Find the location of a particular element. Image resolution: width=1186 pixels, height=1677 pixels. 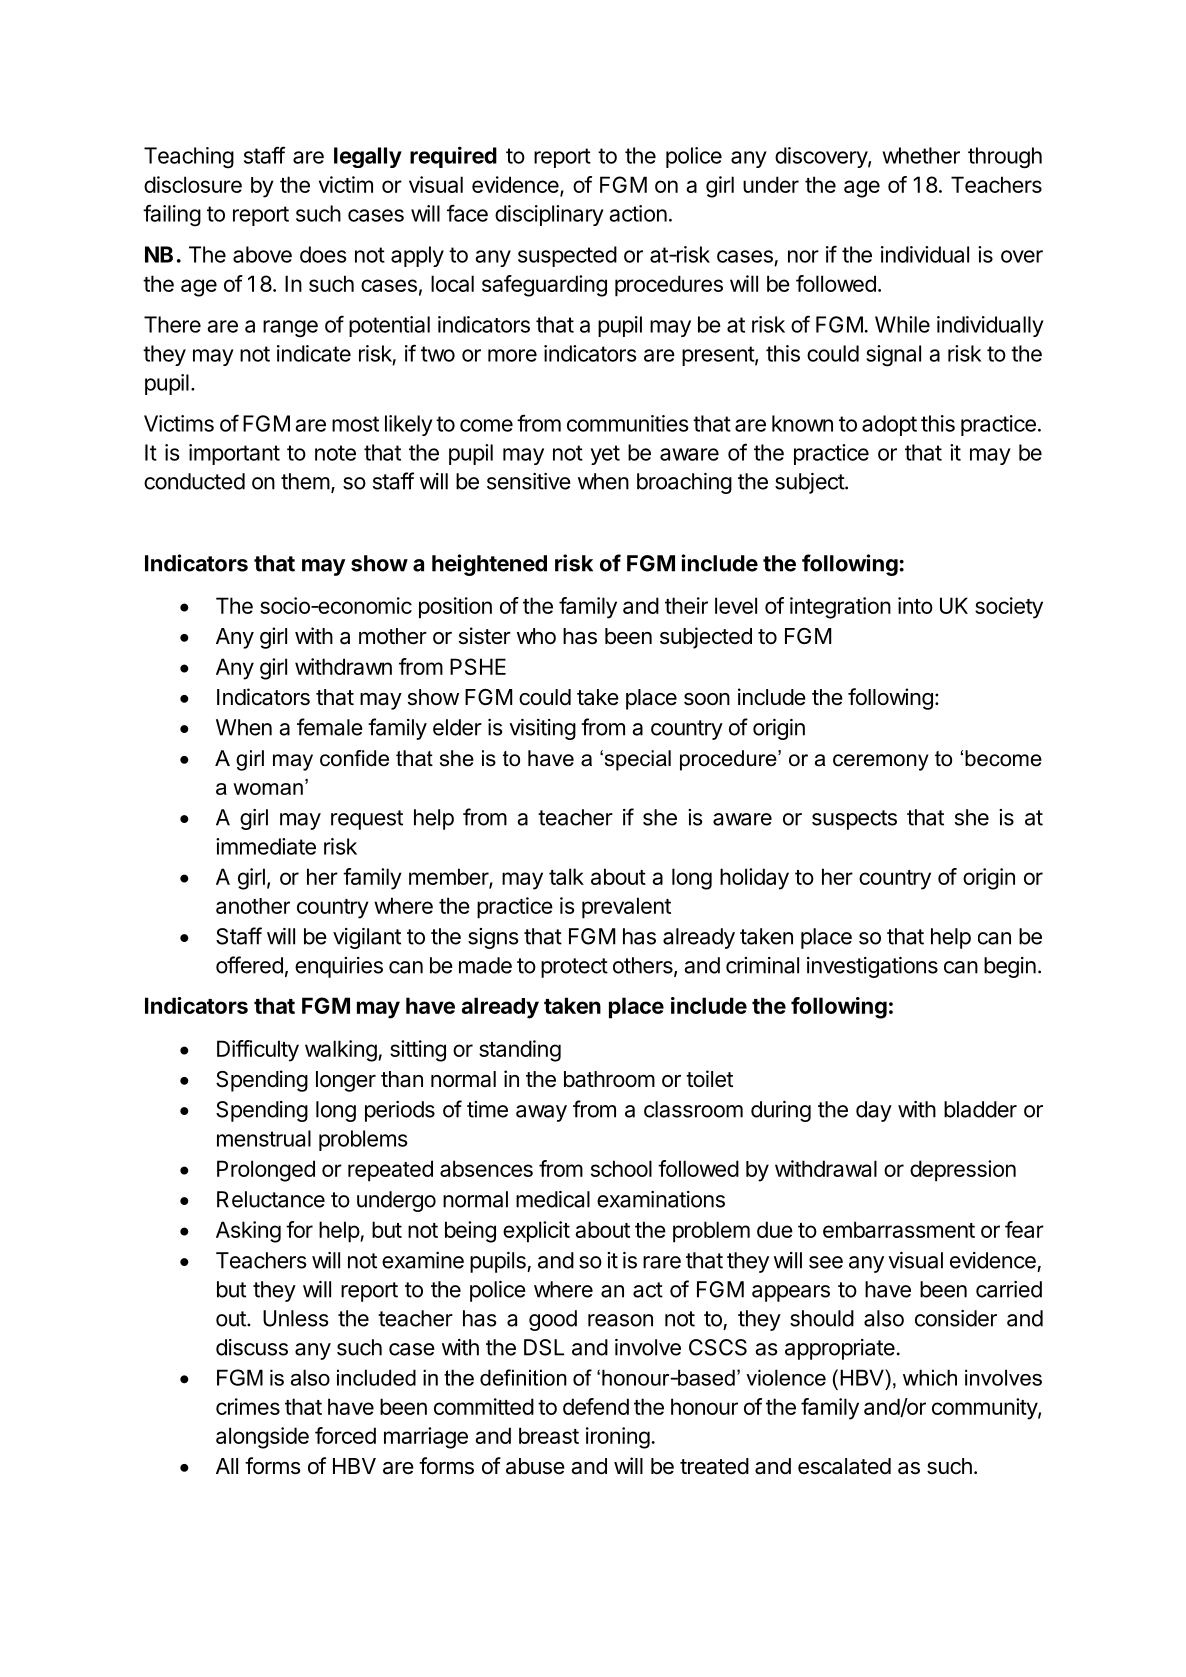

Difficulty is located at coordinates (258, 1051).
